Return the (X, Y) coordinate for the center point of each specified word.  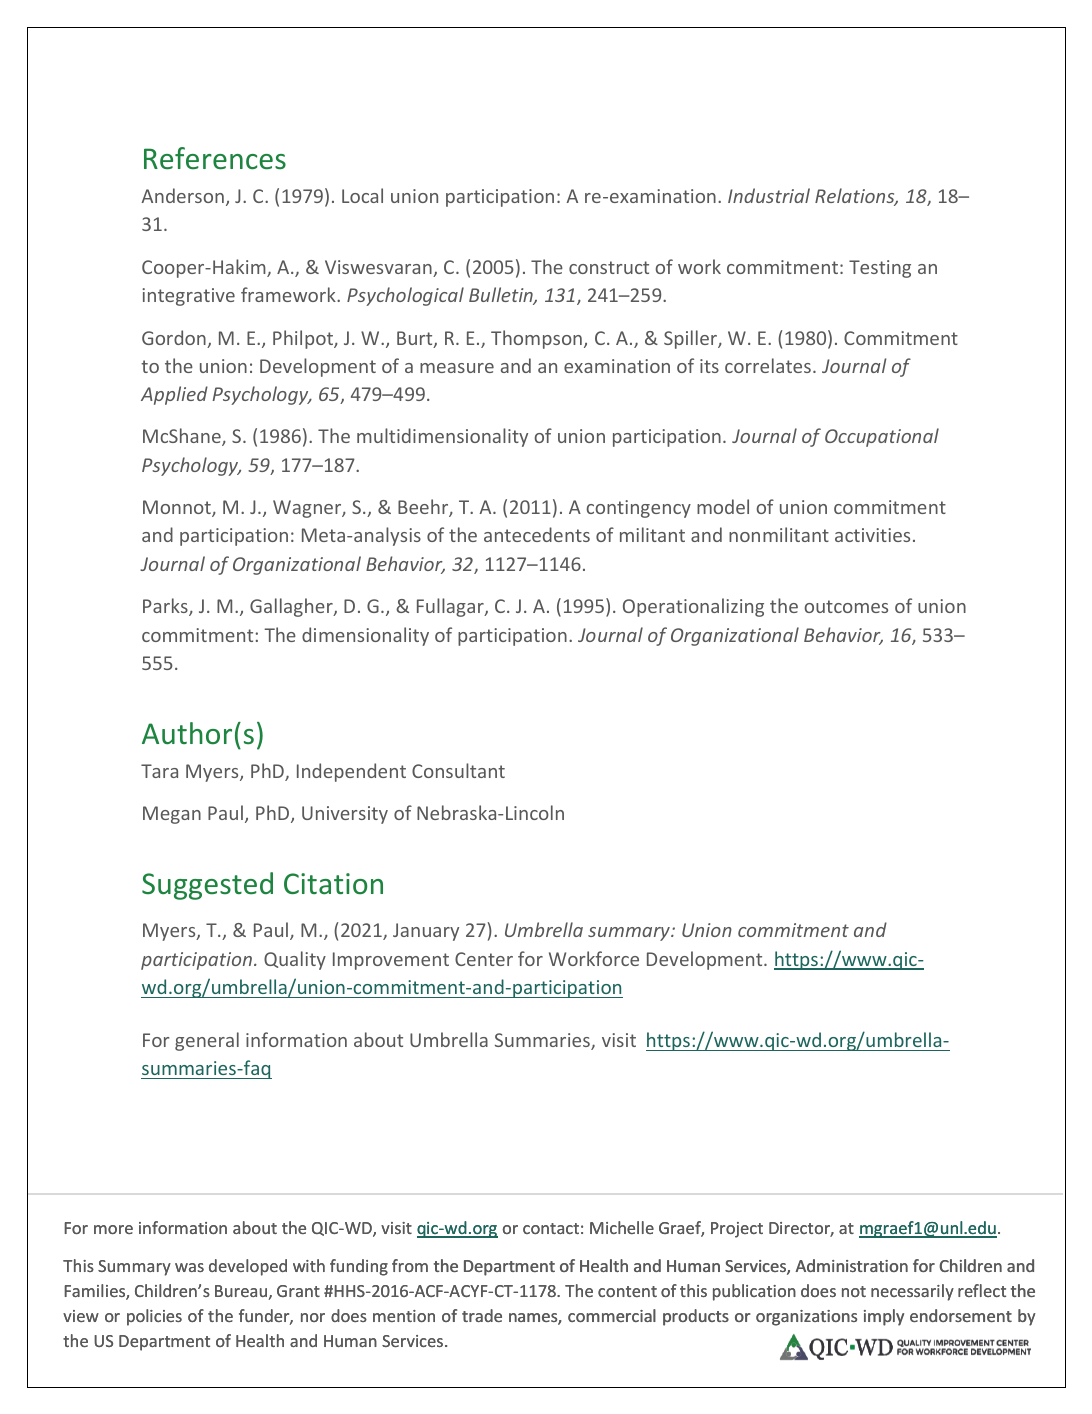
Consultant (458, 770)
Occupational (882, 437)
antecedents (537, 534)
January (426, 932)
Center (484, 959)
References (215, 158)
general (207, 1041)
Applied (174, 395)
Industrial (769, 195)
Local (362, 195)
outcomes (846, 606)
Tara (159, 771)
